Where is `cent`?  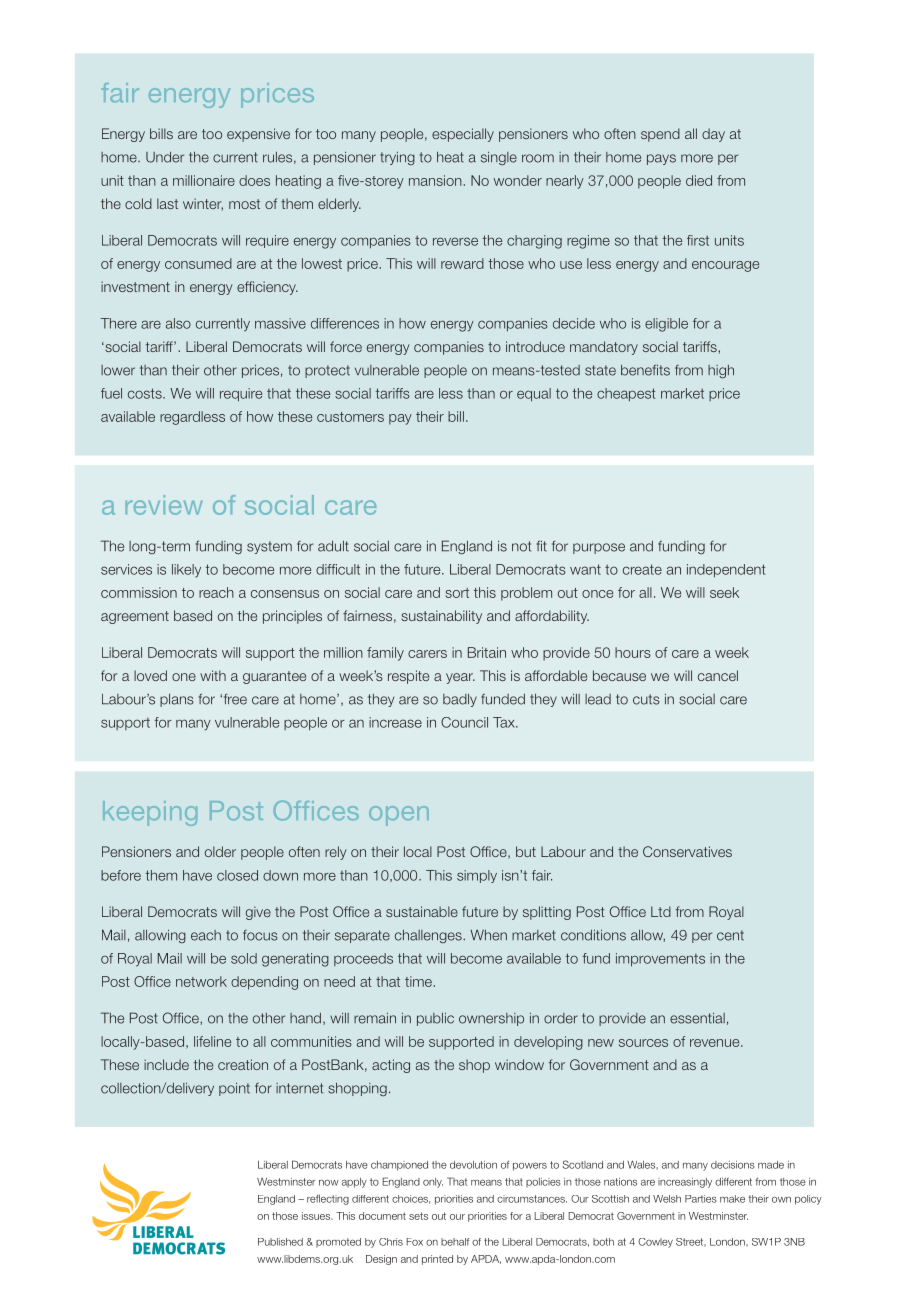 cent is located at coordinates (730, 935).
